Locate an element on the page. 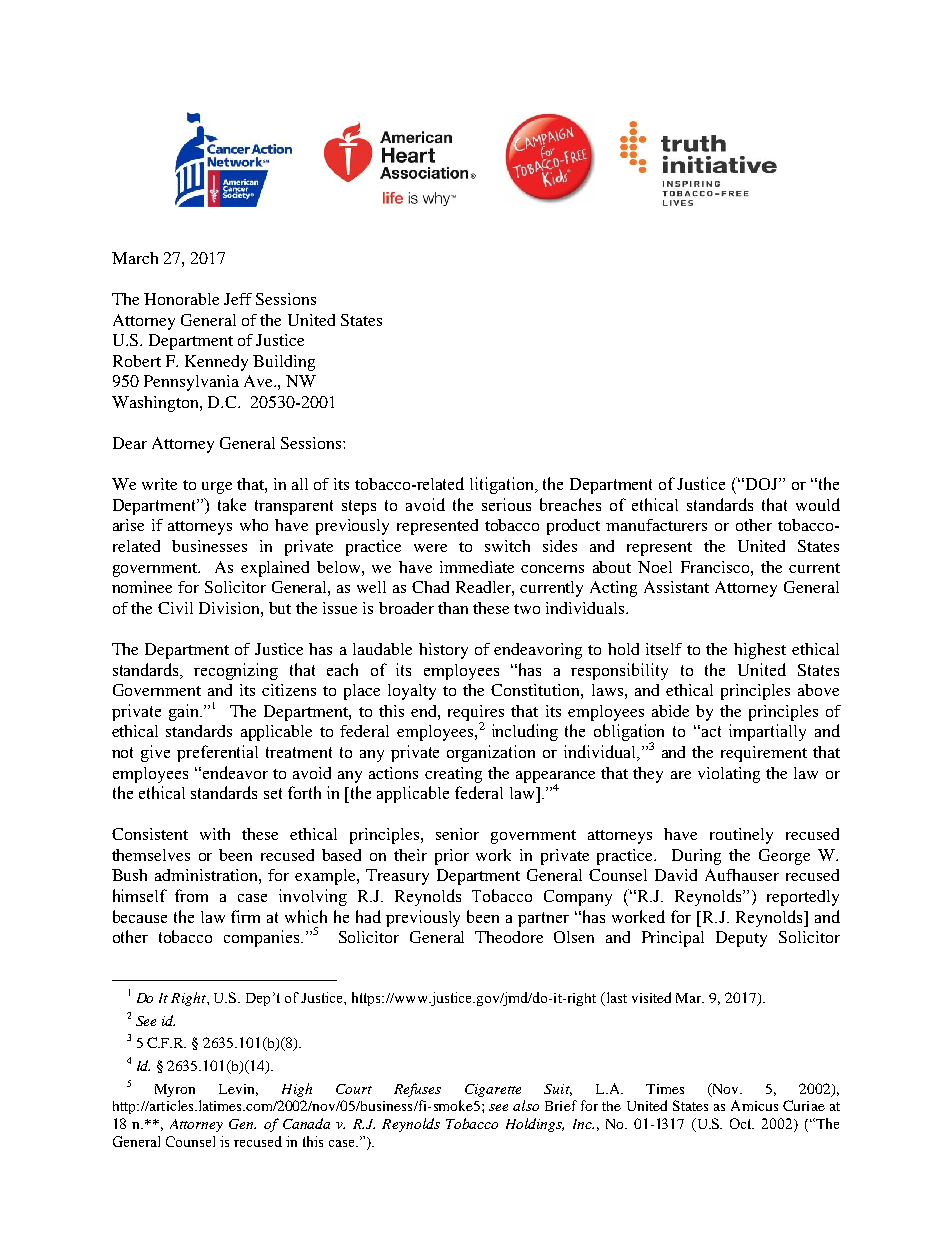 The image size is (952, 1233). Cigarette is located at coordinates (493, 1090).
